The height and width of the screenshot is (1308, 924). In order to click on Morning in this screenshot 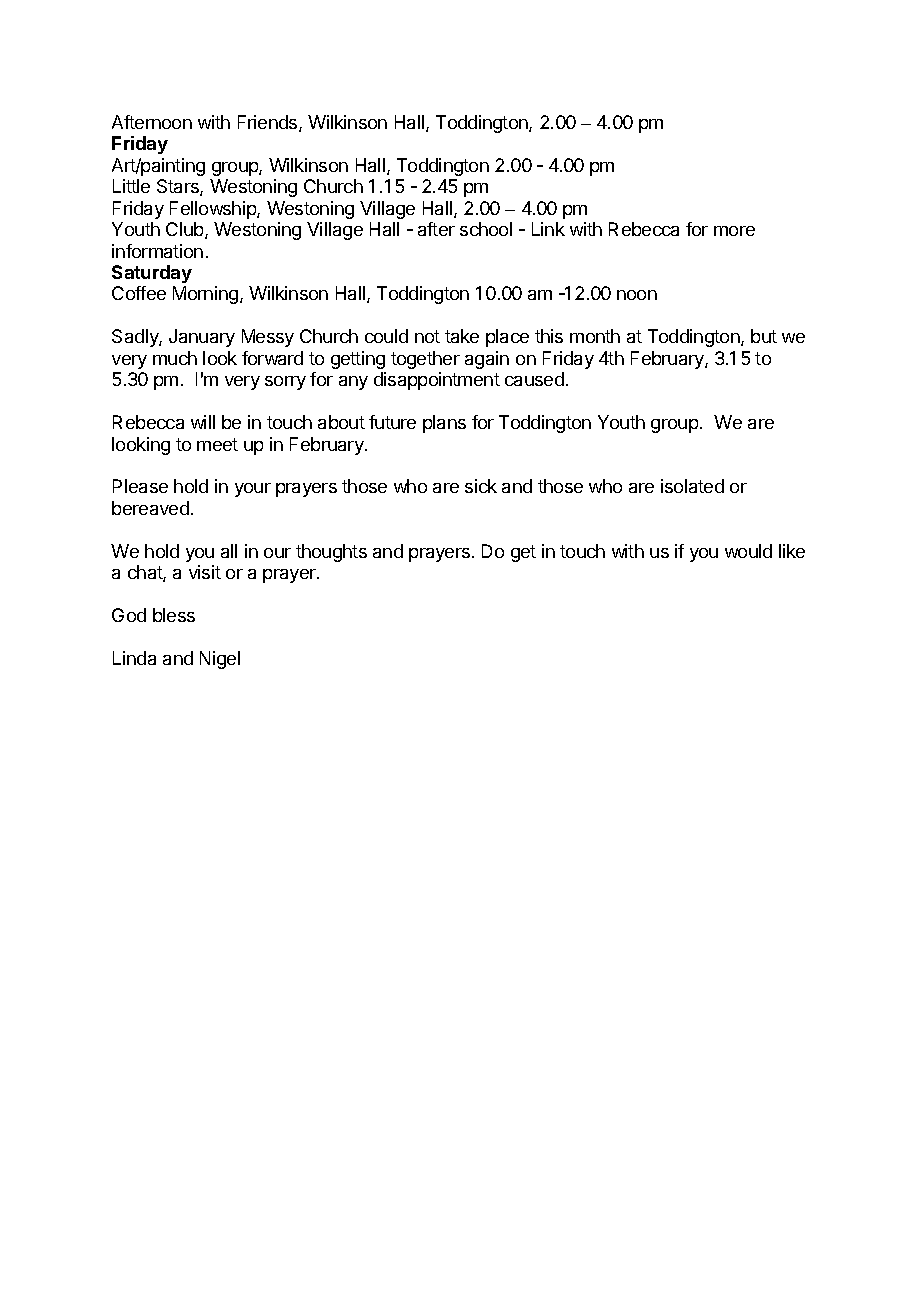, I will do `click(207, 295)`.
